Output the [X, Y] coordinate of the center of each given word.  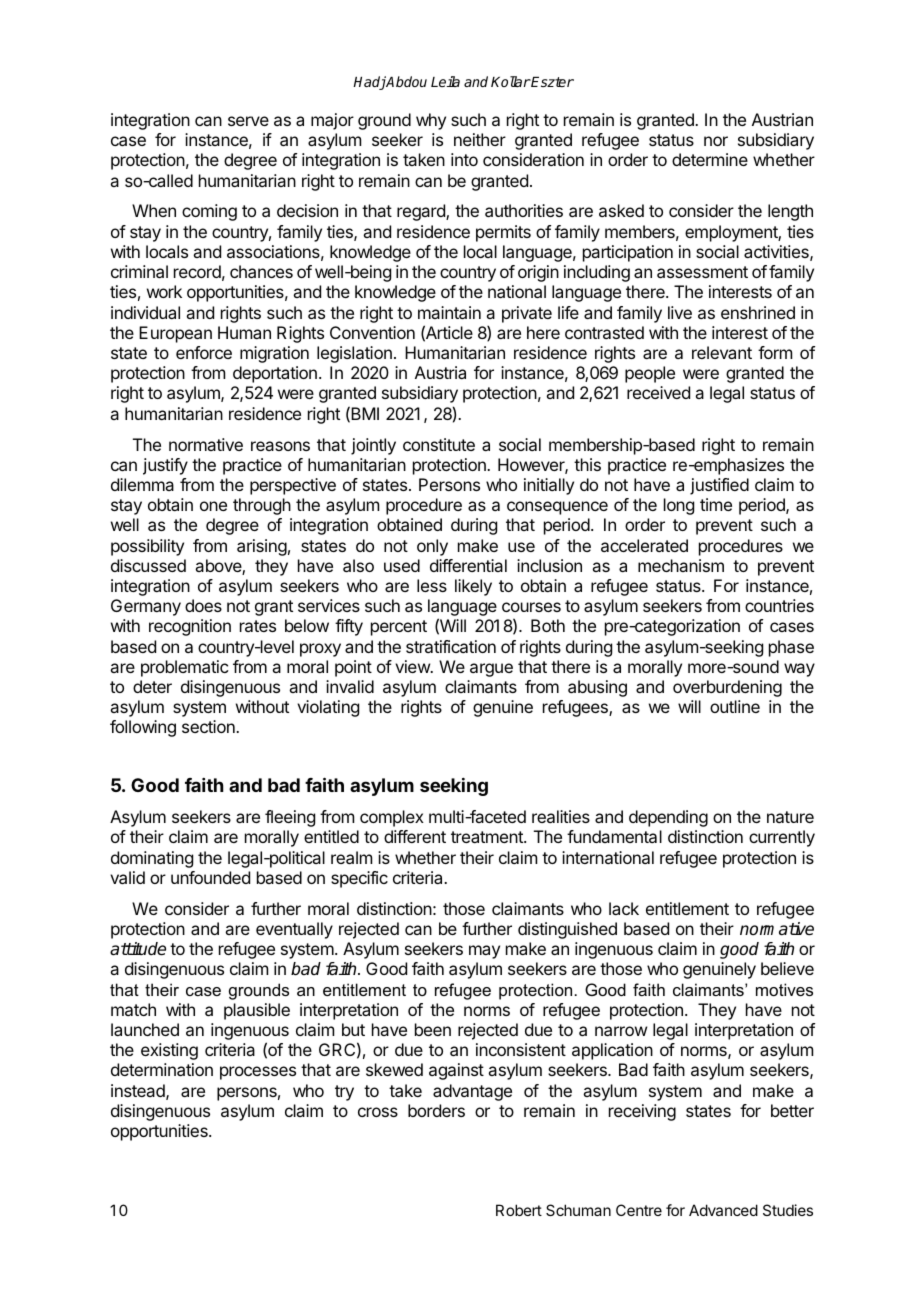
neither [480, 139]
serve [248, 121]
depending [668, 818]
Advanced [723, 1210]
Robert [519, 1210]
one [213, 506]
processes [258, 1073]
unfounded [210, 877]
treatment [488, 837]
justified [719, 486]
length [790, 212]
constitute [439, 444]
